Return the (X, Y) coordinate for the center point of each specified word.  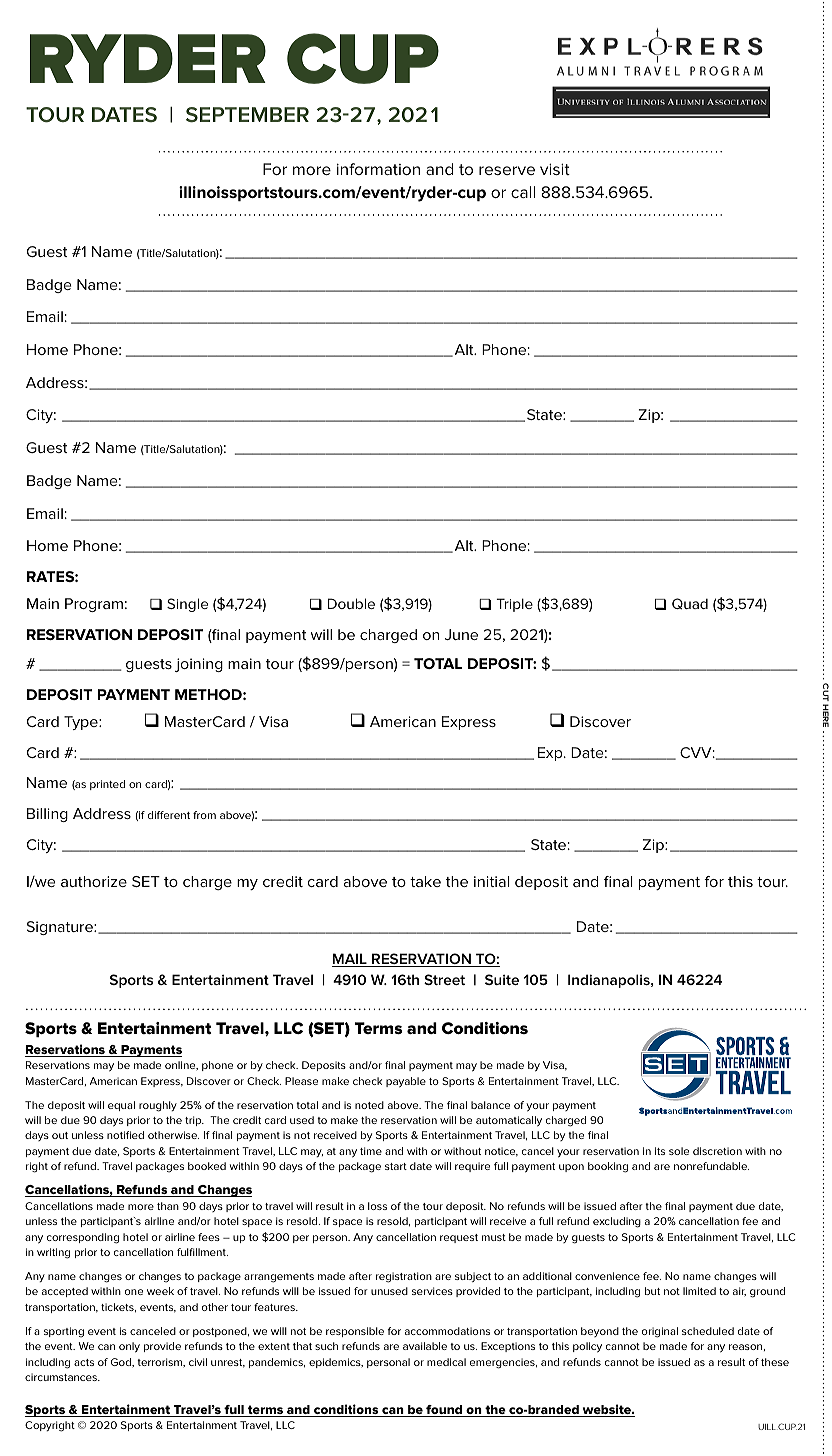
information (378, 169)
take (425, 881)
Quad (690, 604)
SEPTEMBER (247, 114)
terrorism (160, 1362)
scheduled (708, 1331)
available (425, 1346)
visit (555, 169)
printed (107, 785)
